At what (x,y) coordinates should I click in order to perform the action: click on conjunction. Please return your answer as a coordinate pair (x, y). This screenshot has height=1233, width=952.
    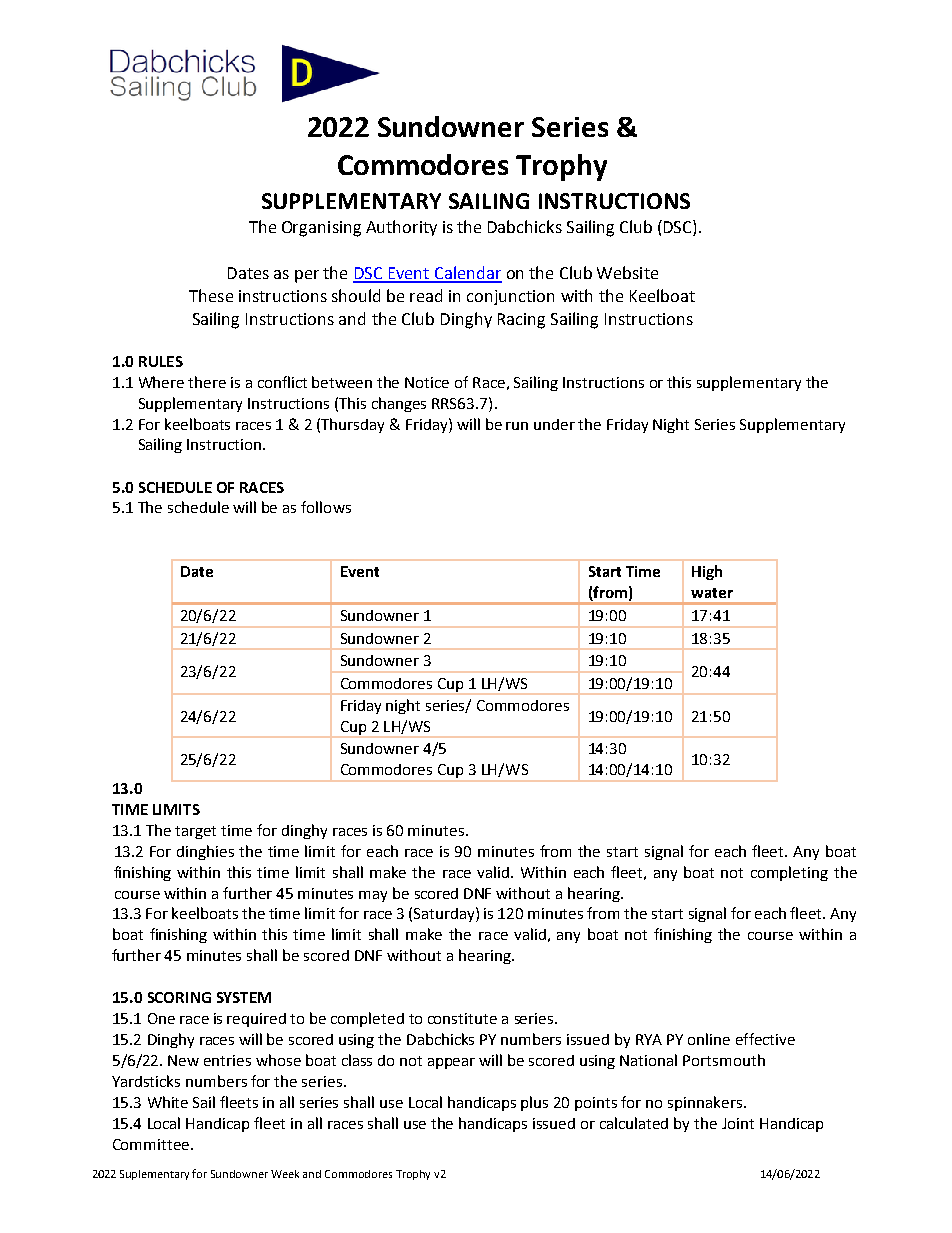
    Looking at the image, I should click on (510, 297).
